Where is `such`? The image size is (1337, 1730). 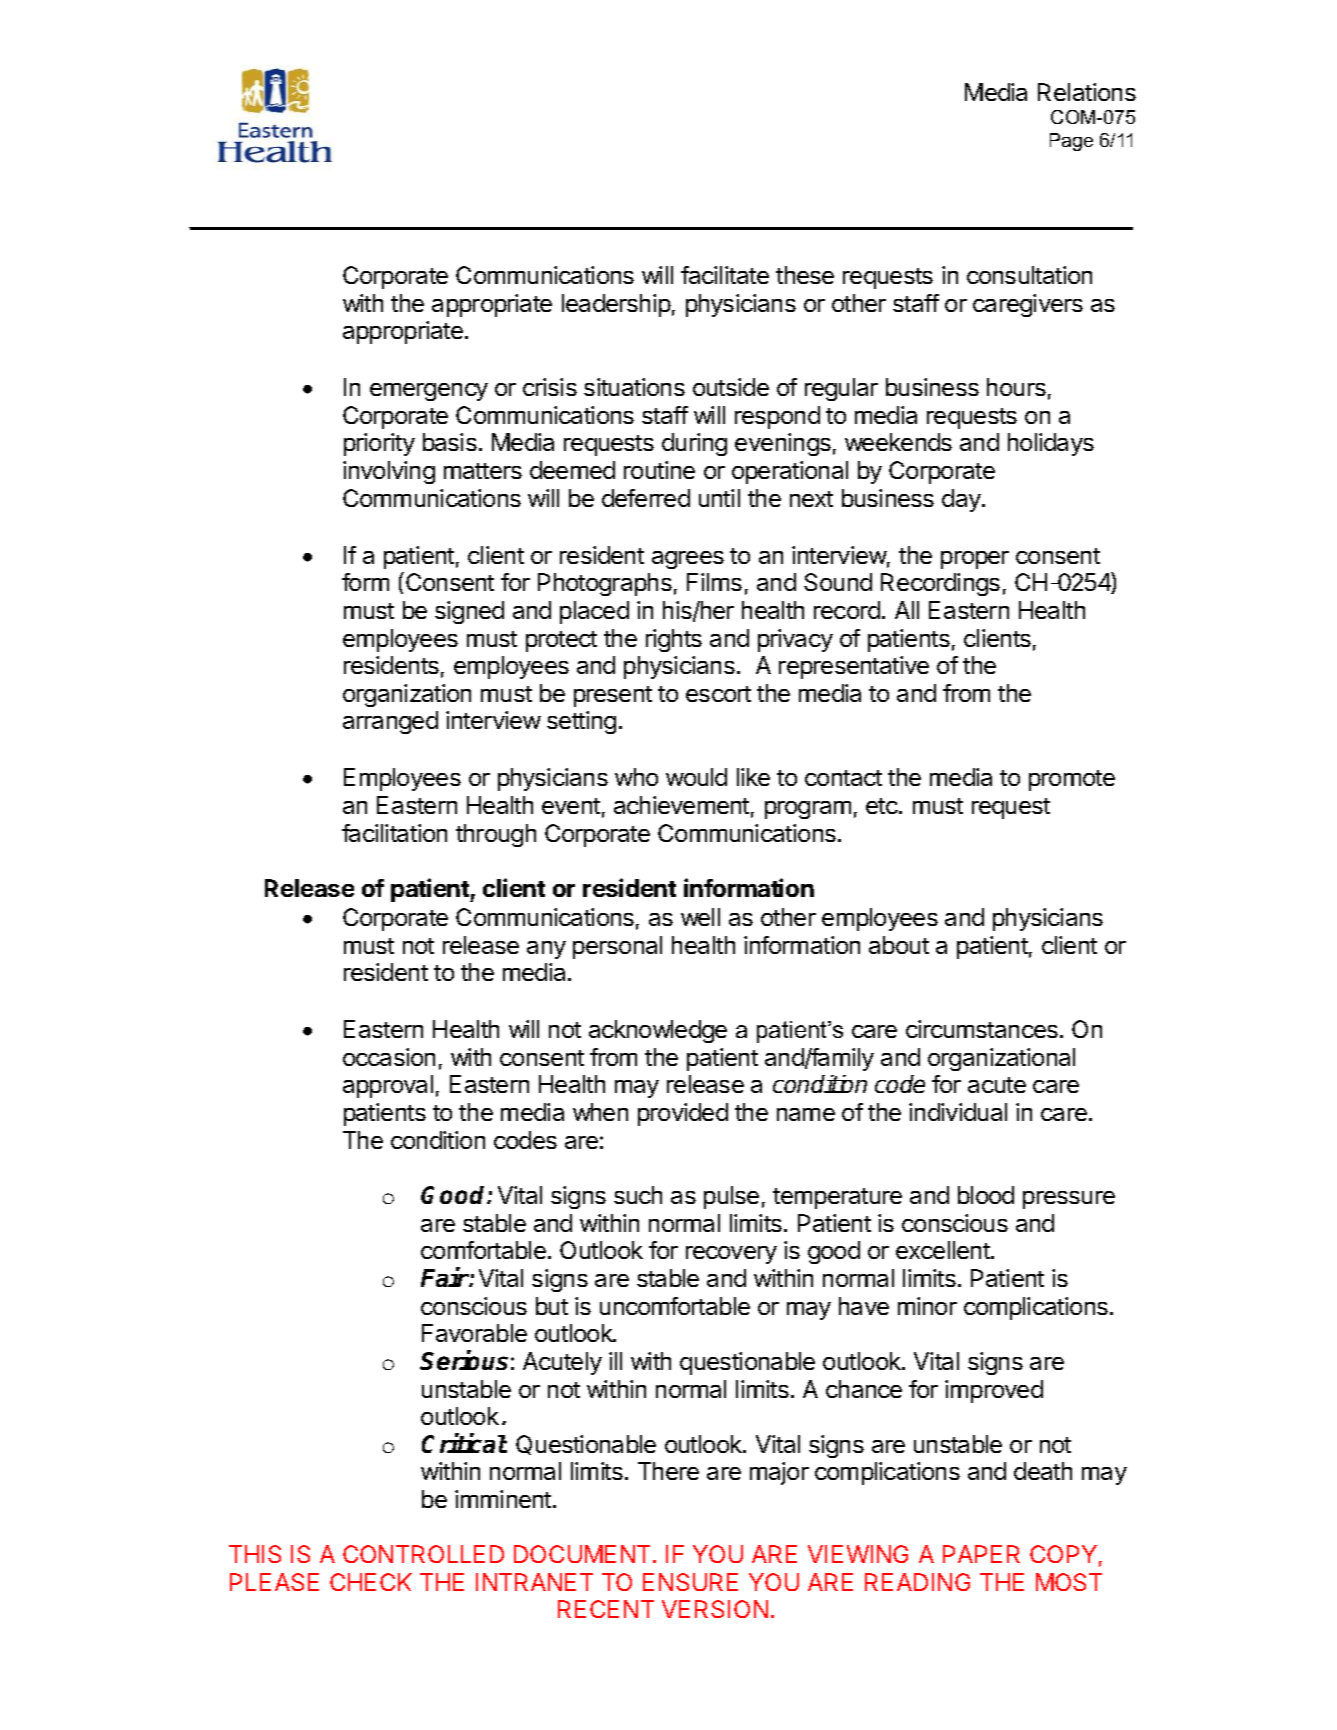
such is located at coordinates (638, 1195).
